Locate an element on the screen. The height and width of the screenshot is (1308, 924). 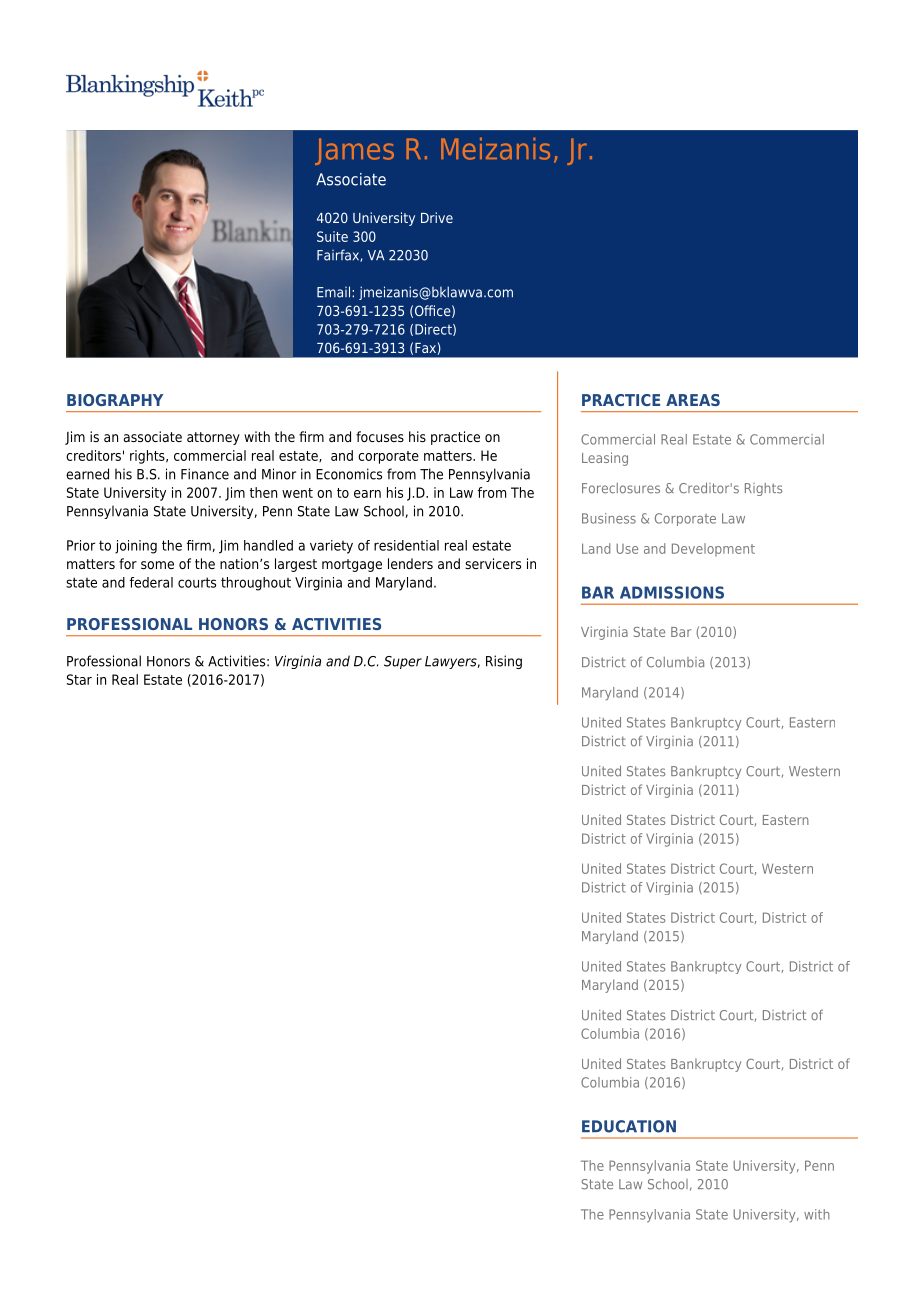
Economics is located at coordinates (349, 474).
